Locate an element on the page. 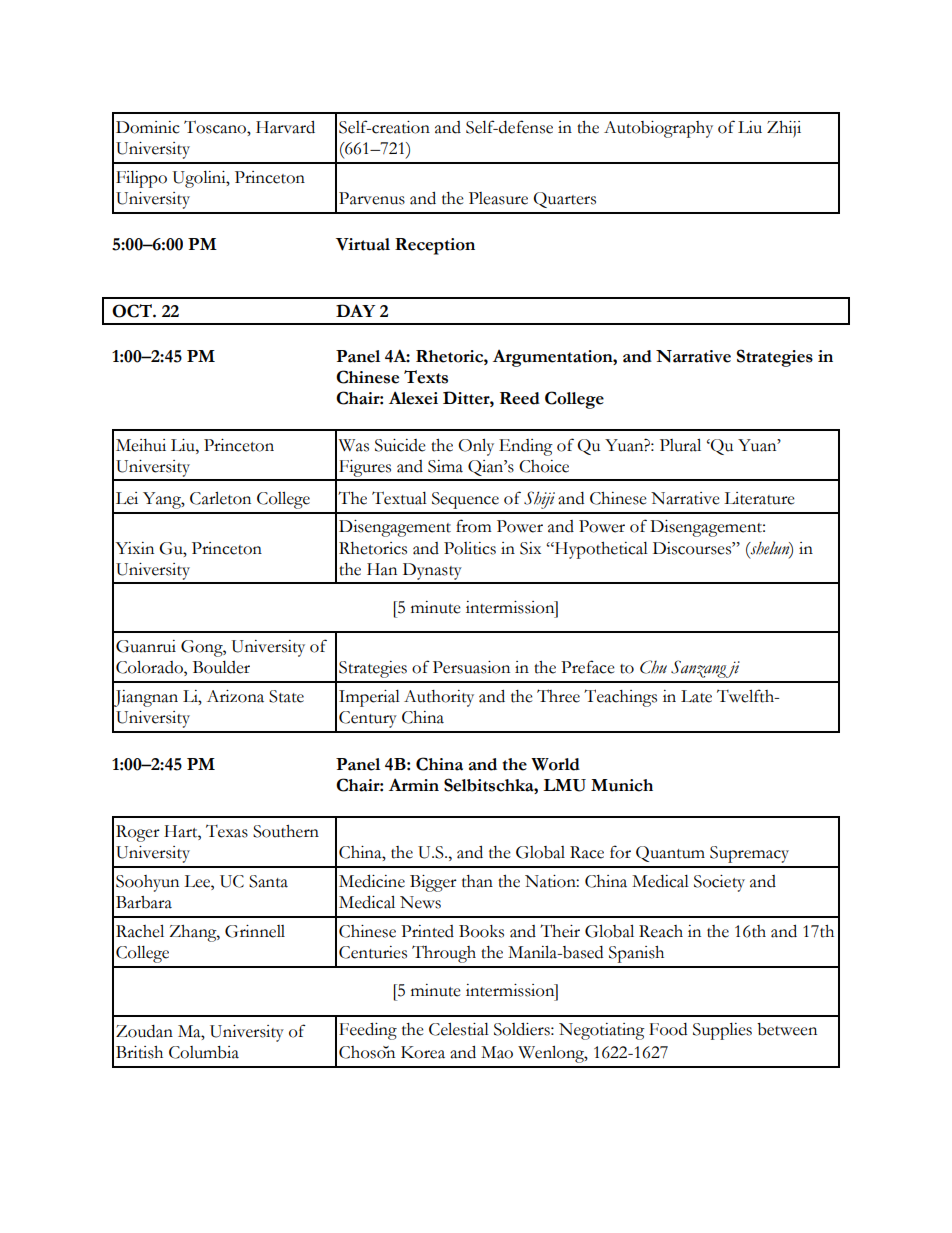  Pleasure is located at coordinates (498, 198).
